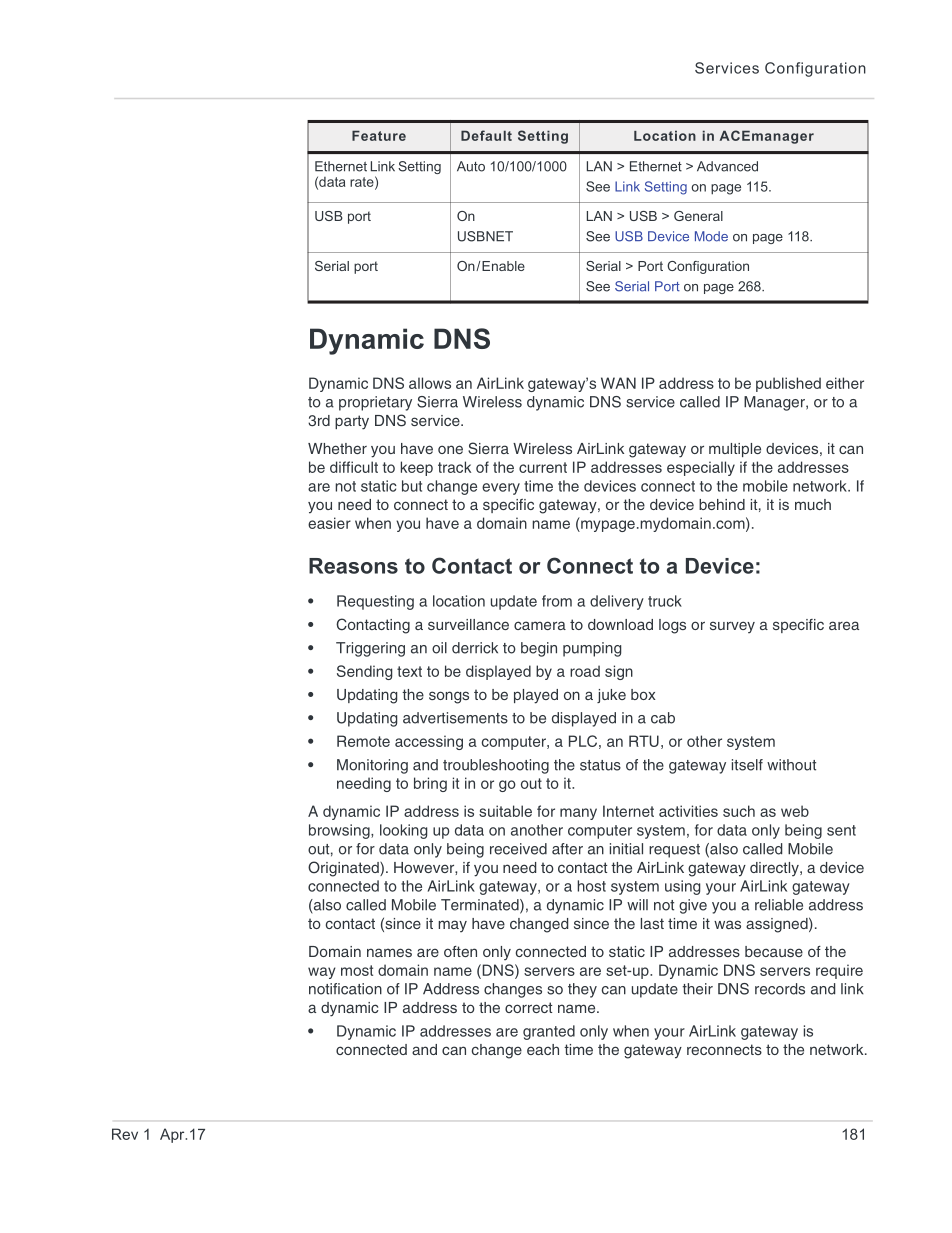 The height and width of the image is (1233, 952). I want to click on delivery, so click(617, 602).
